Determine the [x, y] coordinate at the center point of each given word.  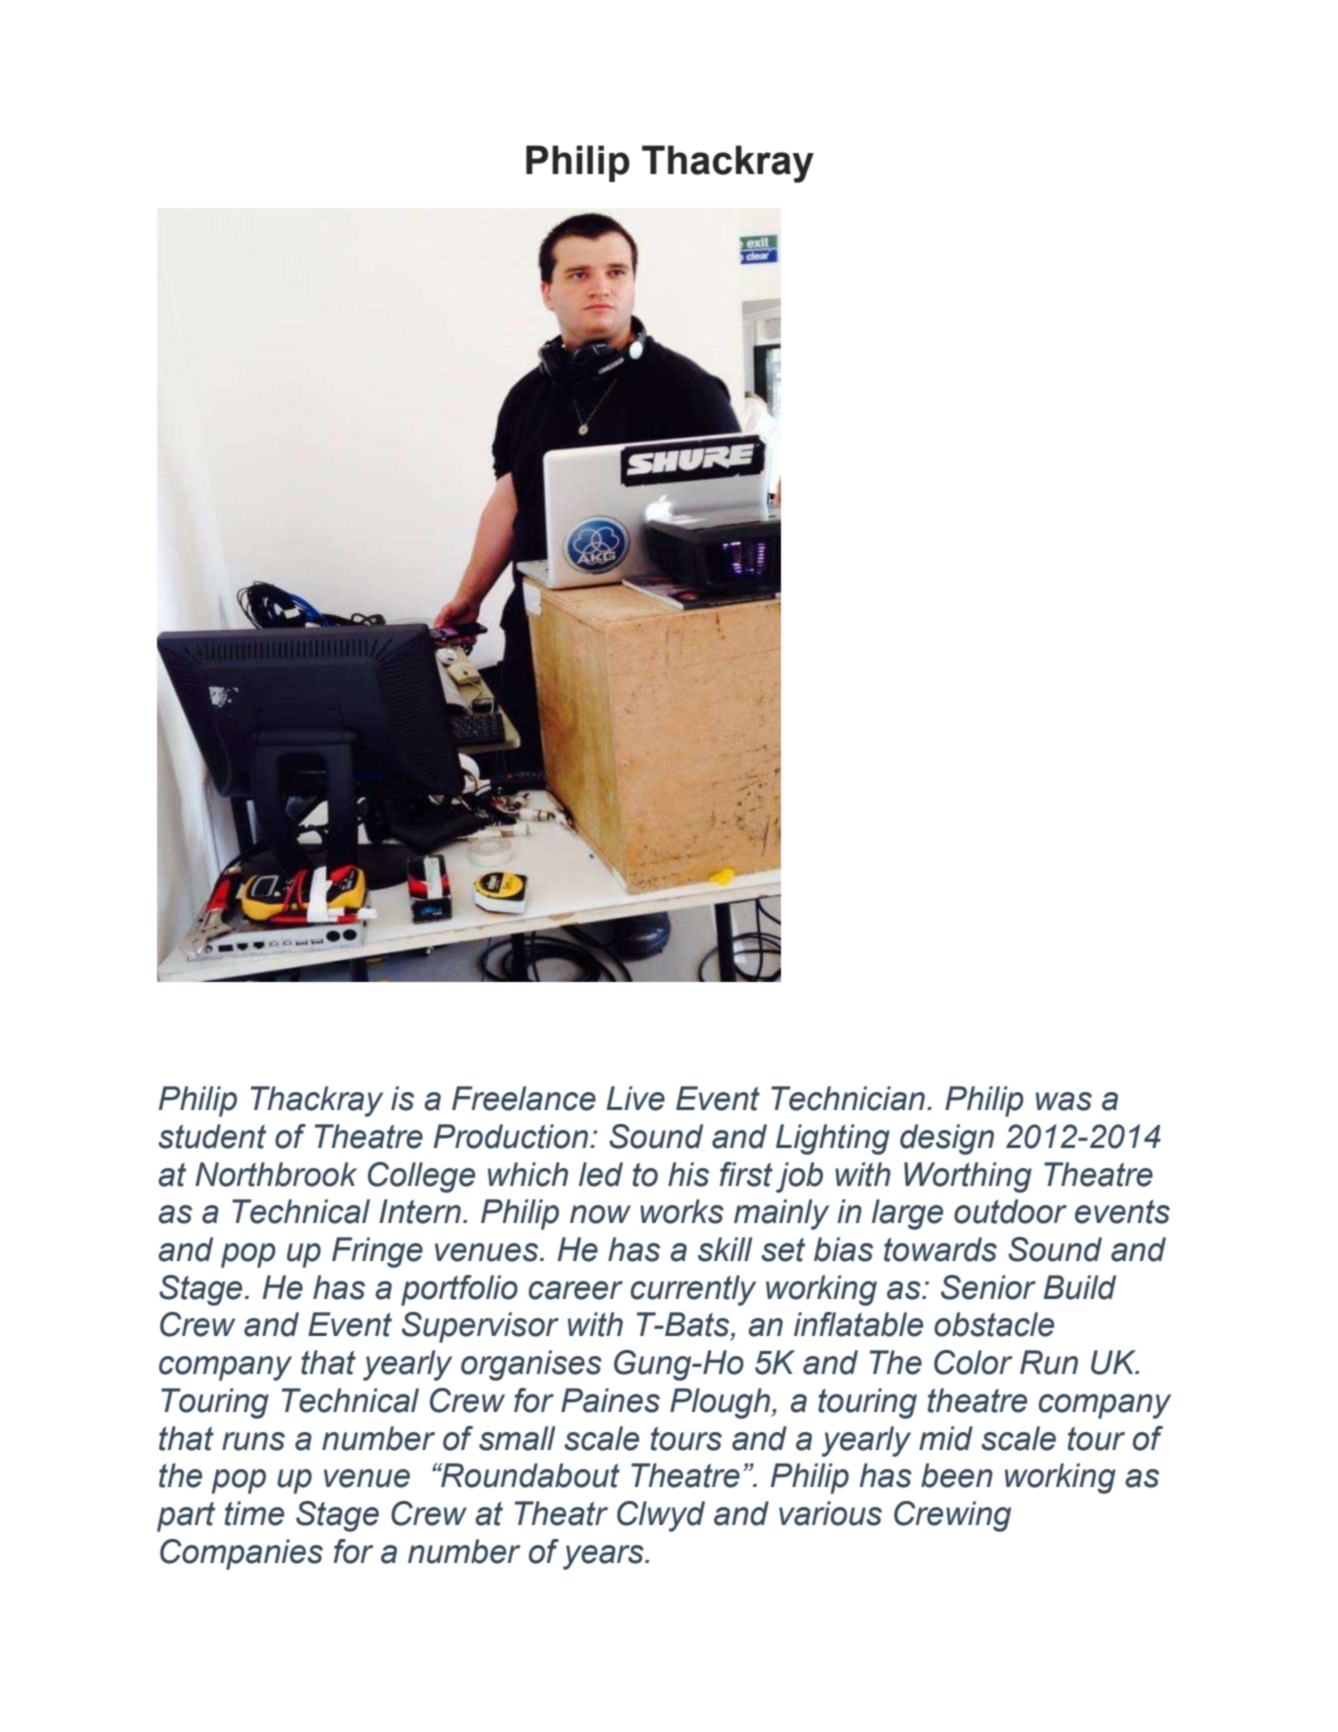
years [604, 1557]
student [212, 1136]
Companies [241, 1554]
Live [635, 1098]
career [576, 1290]
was [1064, 1101]
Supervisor [480, 1327]
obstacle [994, 1324]
